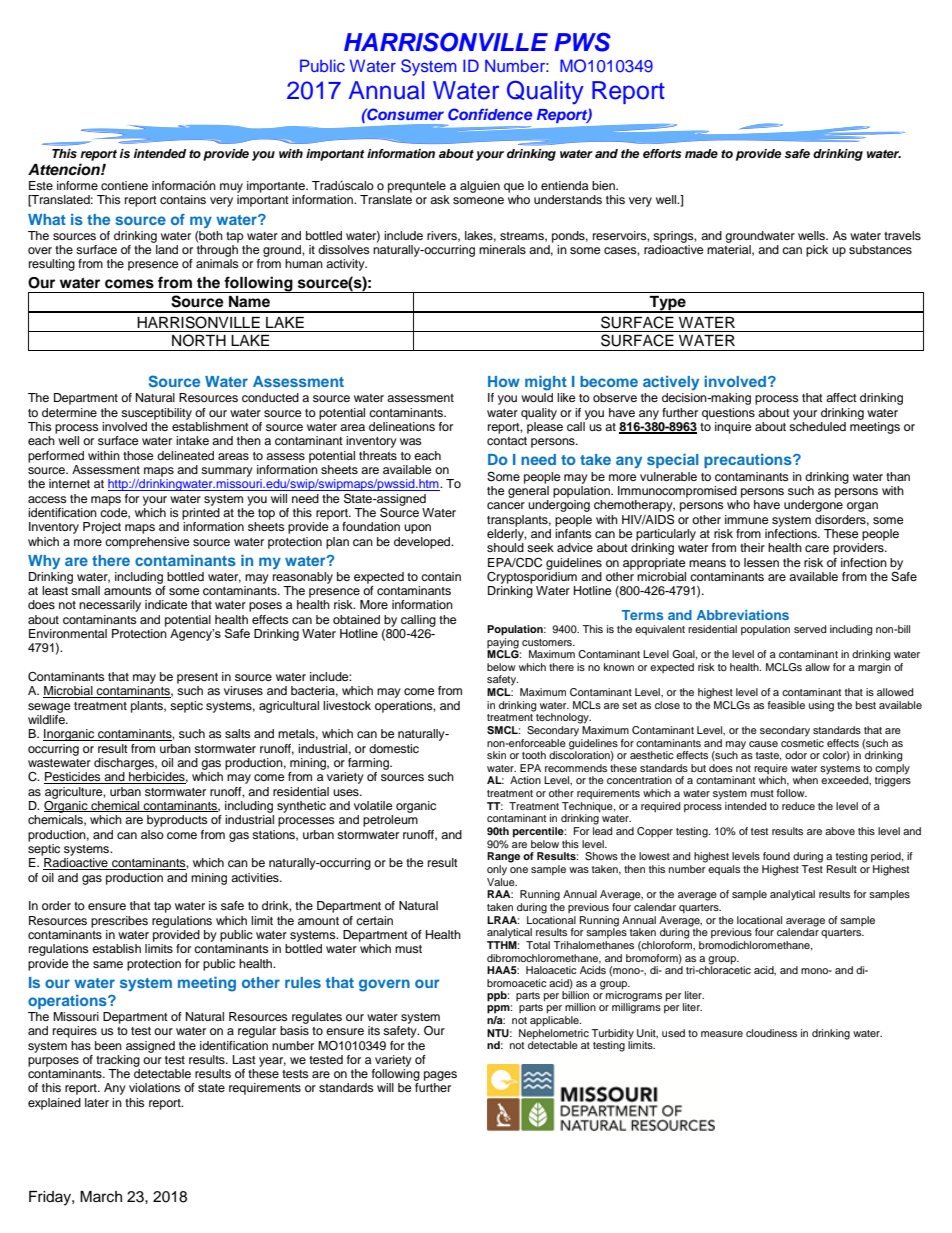  I want to click on present, so click(197, 678).
